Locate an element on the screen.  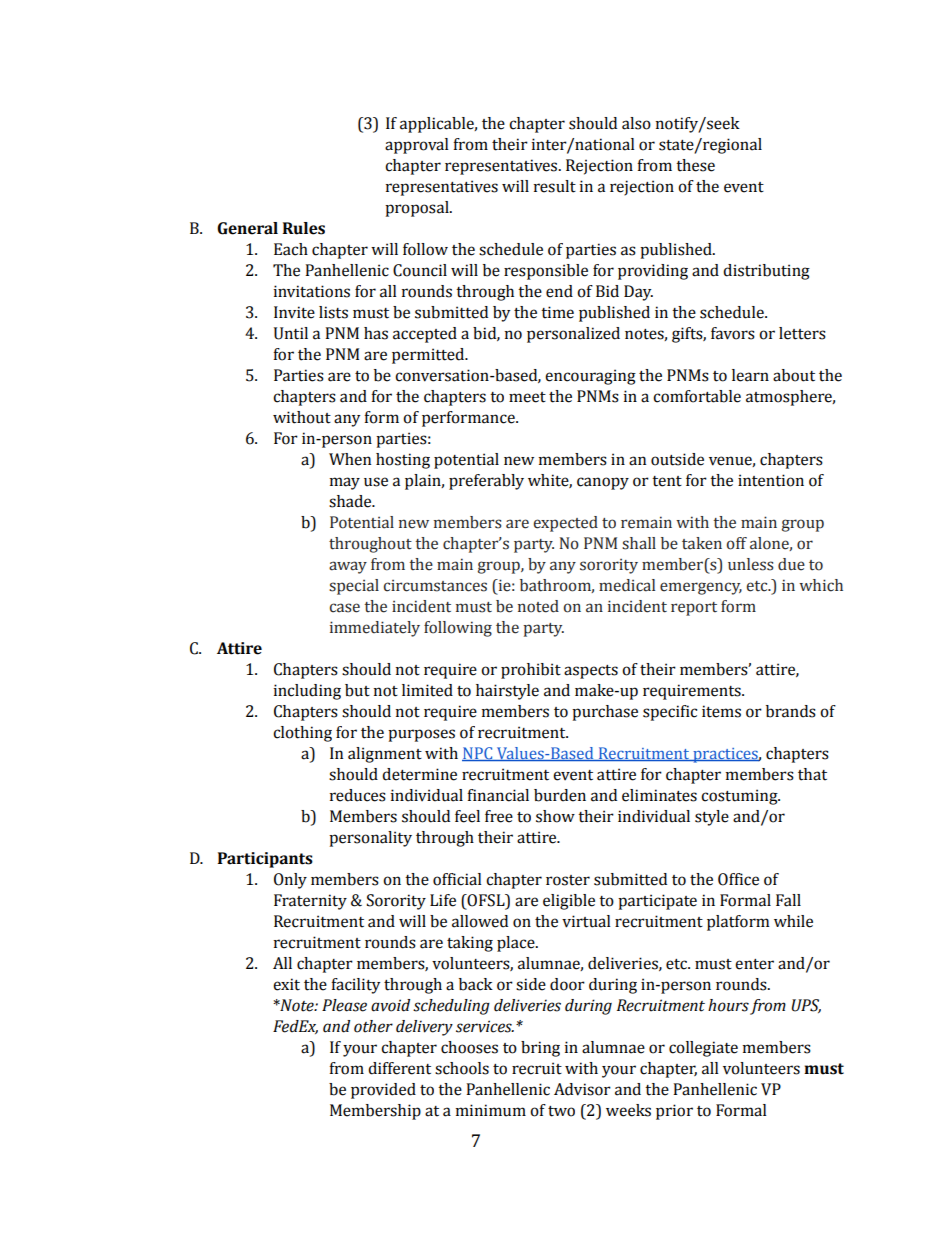
When is located at coordinates (350, 459).
